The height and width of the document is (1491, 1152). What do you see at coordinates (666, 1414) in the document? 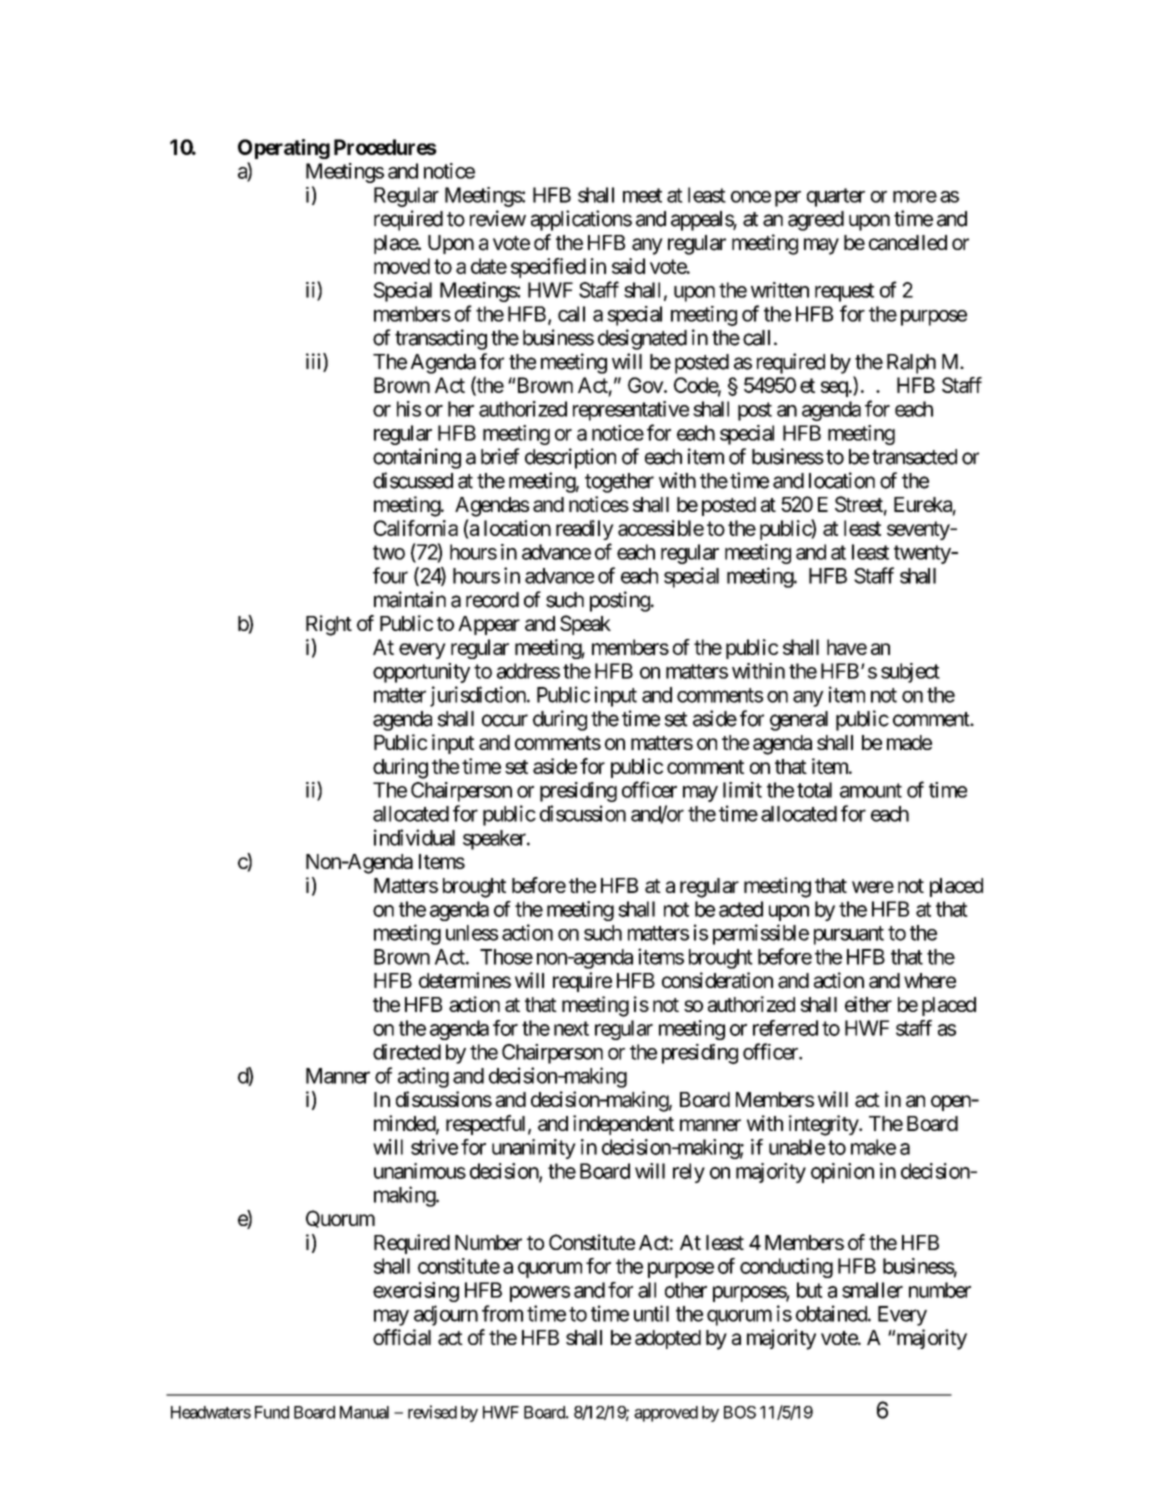
I see `approved` at bounding box center [666, 1414].
